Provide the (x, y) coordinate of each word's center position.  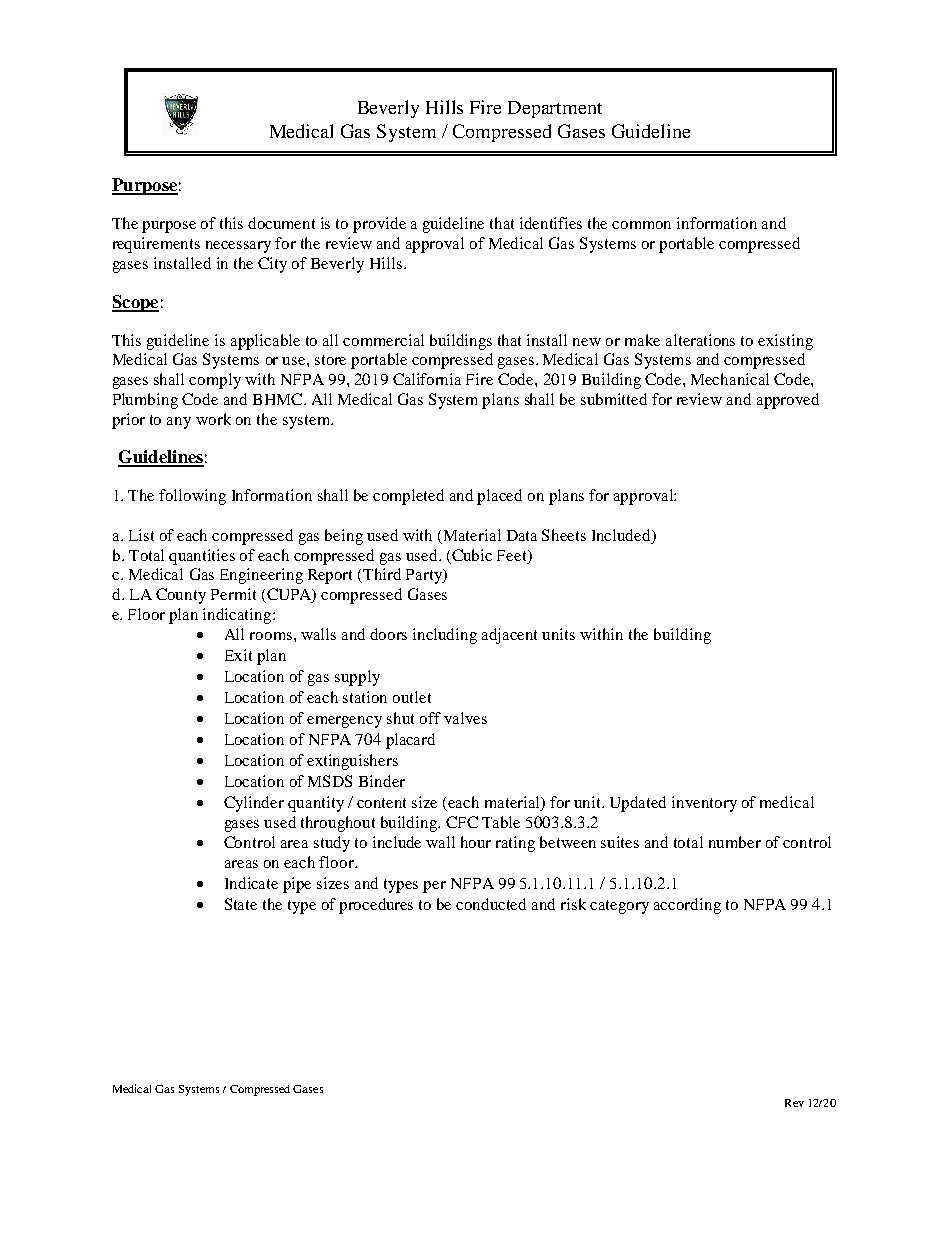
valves (465, 718)
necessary (238, 247)
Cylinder (254, 804)
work (213, 419)
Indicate (251, 883)
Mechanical (730, 379)
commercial (383, 340)
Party (425, 576)
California (427, 379)
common (641, 225)
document (281, 223)
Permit (233, 594)
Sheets (564, 535)
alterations (700, 340)
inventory (704, 804)
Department (555, 109)
